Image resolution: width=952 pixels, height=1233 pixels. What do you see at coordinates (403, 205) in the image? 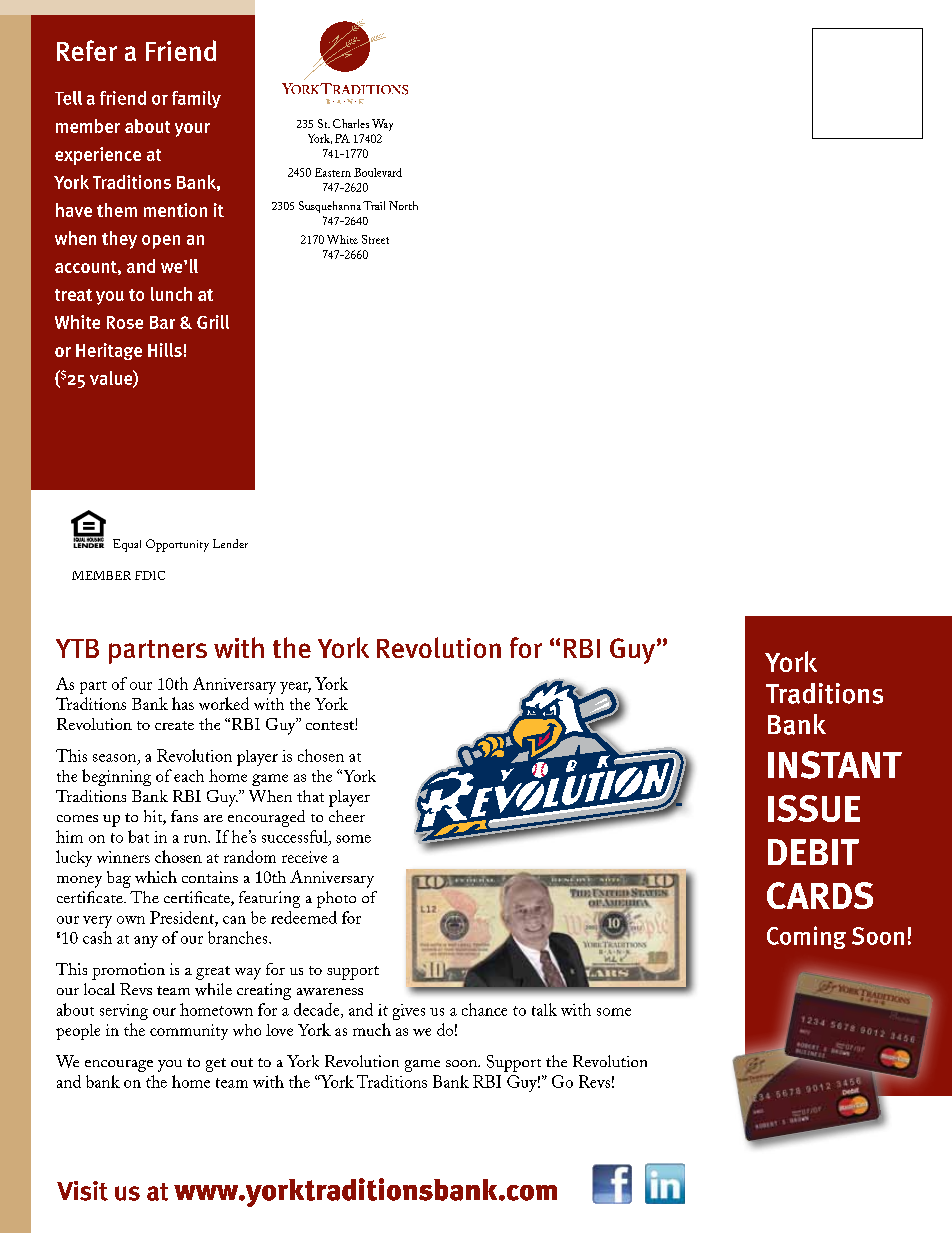
I see `North` at bounding box center [403, 205].
